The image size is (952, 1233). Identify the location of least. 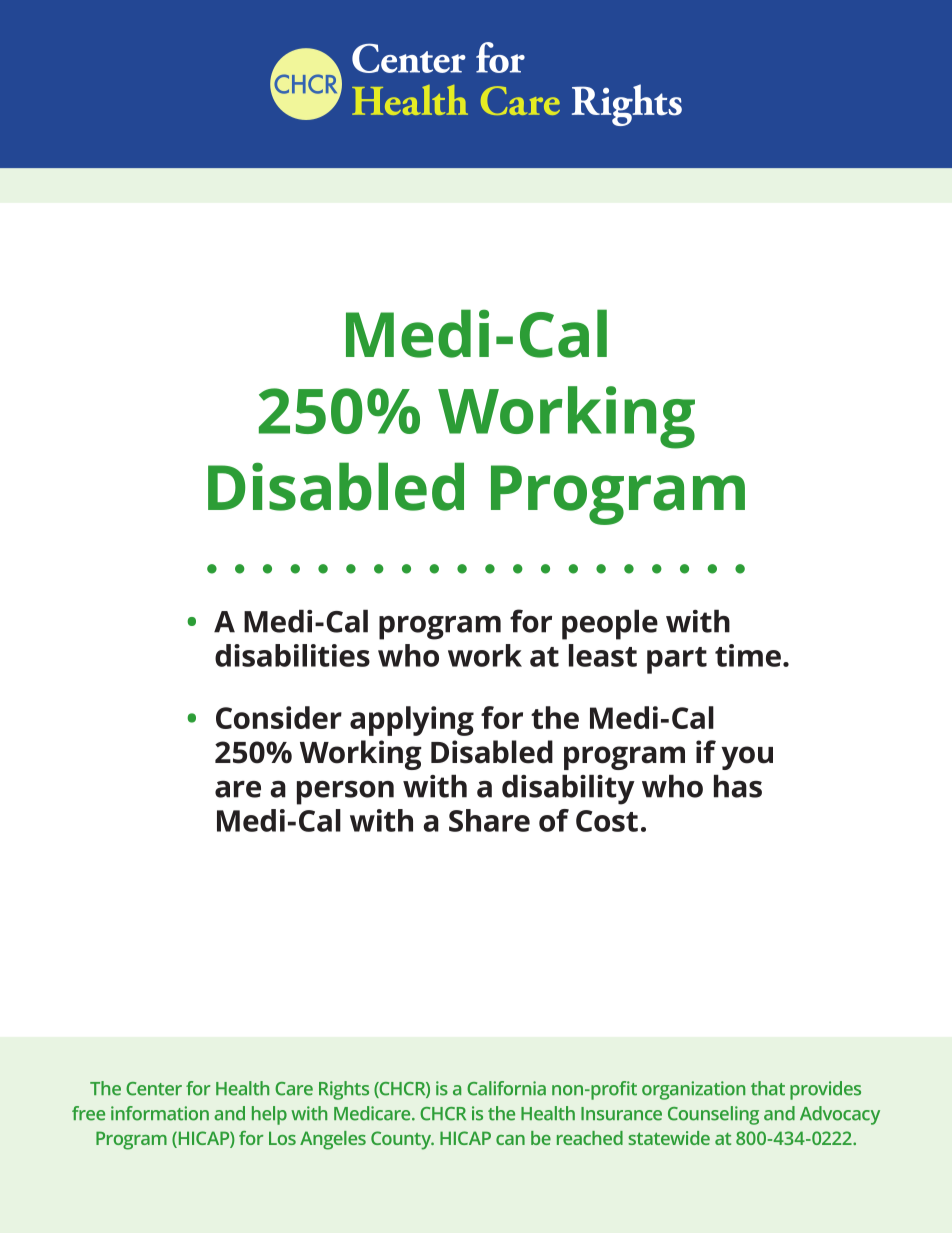
(603, 655).
